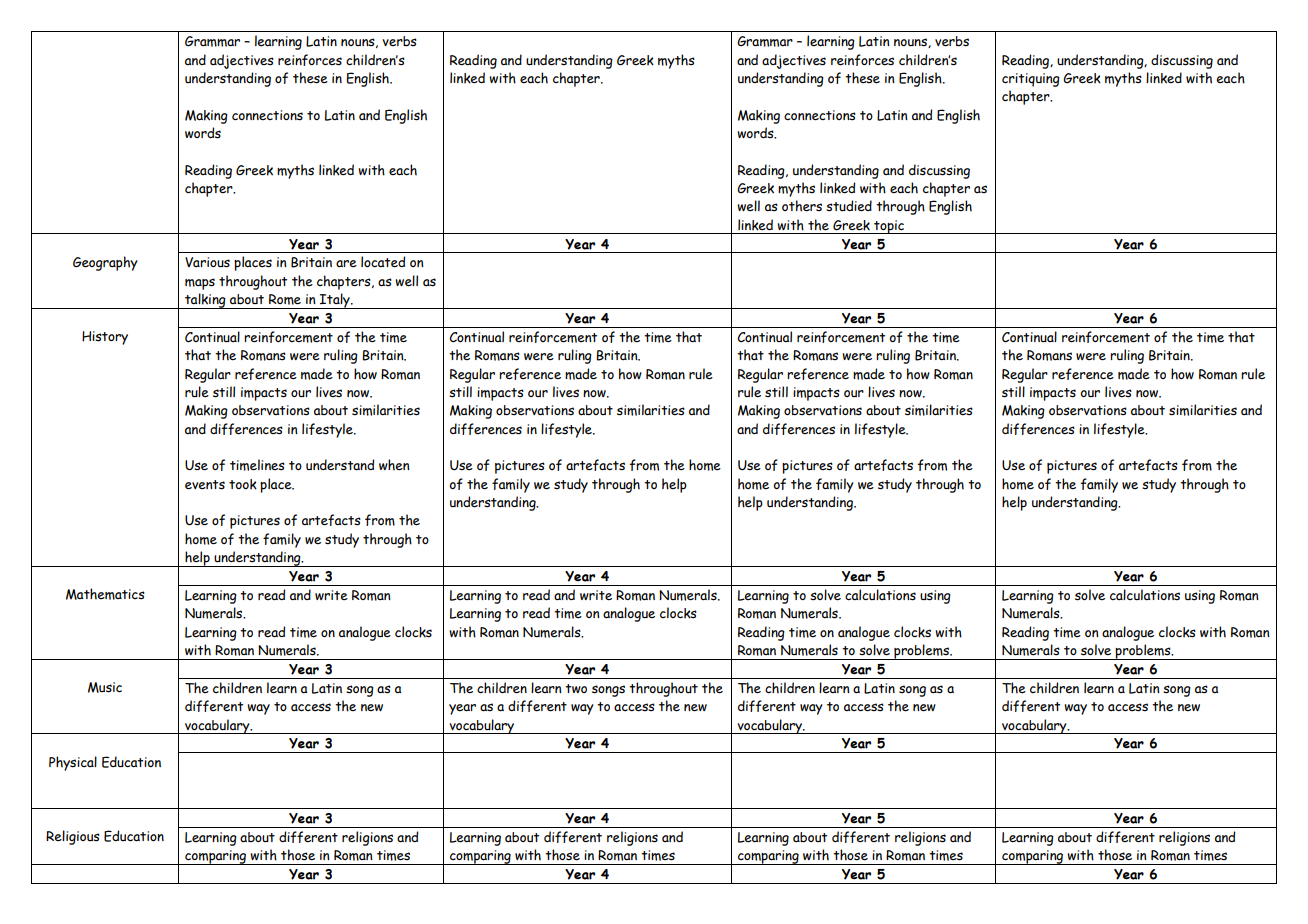 This screenshot has height=924, width=1308. Describe the element at coordinates (1031, 80) in the screenshot. I see `critiquing` at that location.
